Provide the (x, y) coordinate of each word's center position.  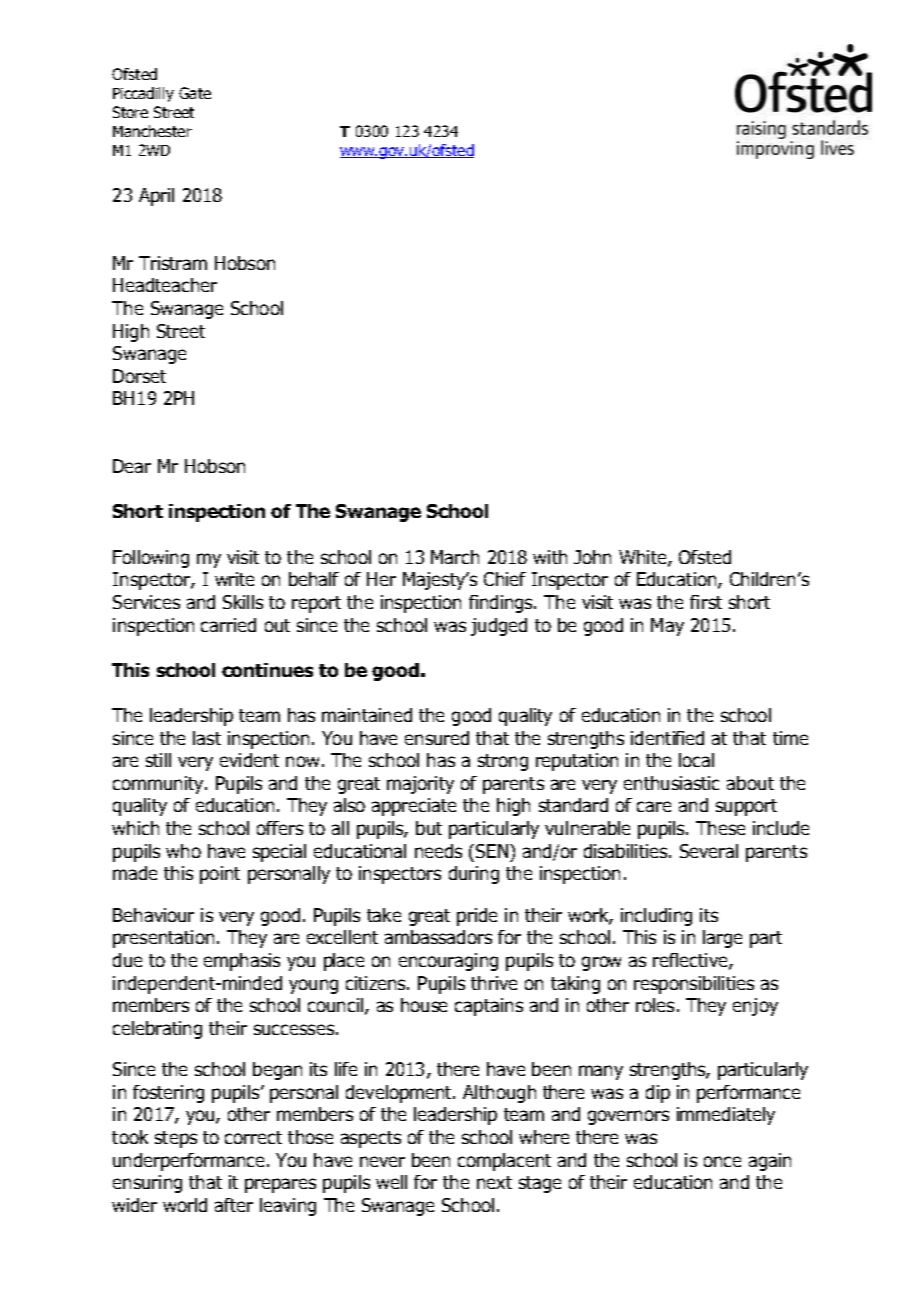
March (455, 557)
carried (228, 625)
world (185, 1205)
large (722, 939)
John (592, 557)
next (494, 1182)
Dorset (139, 376)
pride (477, 917)
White (644, 558)
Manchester (152, 131)
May (667, 627)
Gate (195, 93)
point (220, 875)
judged (499, 627)
